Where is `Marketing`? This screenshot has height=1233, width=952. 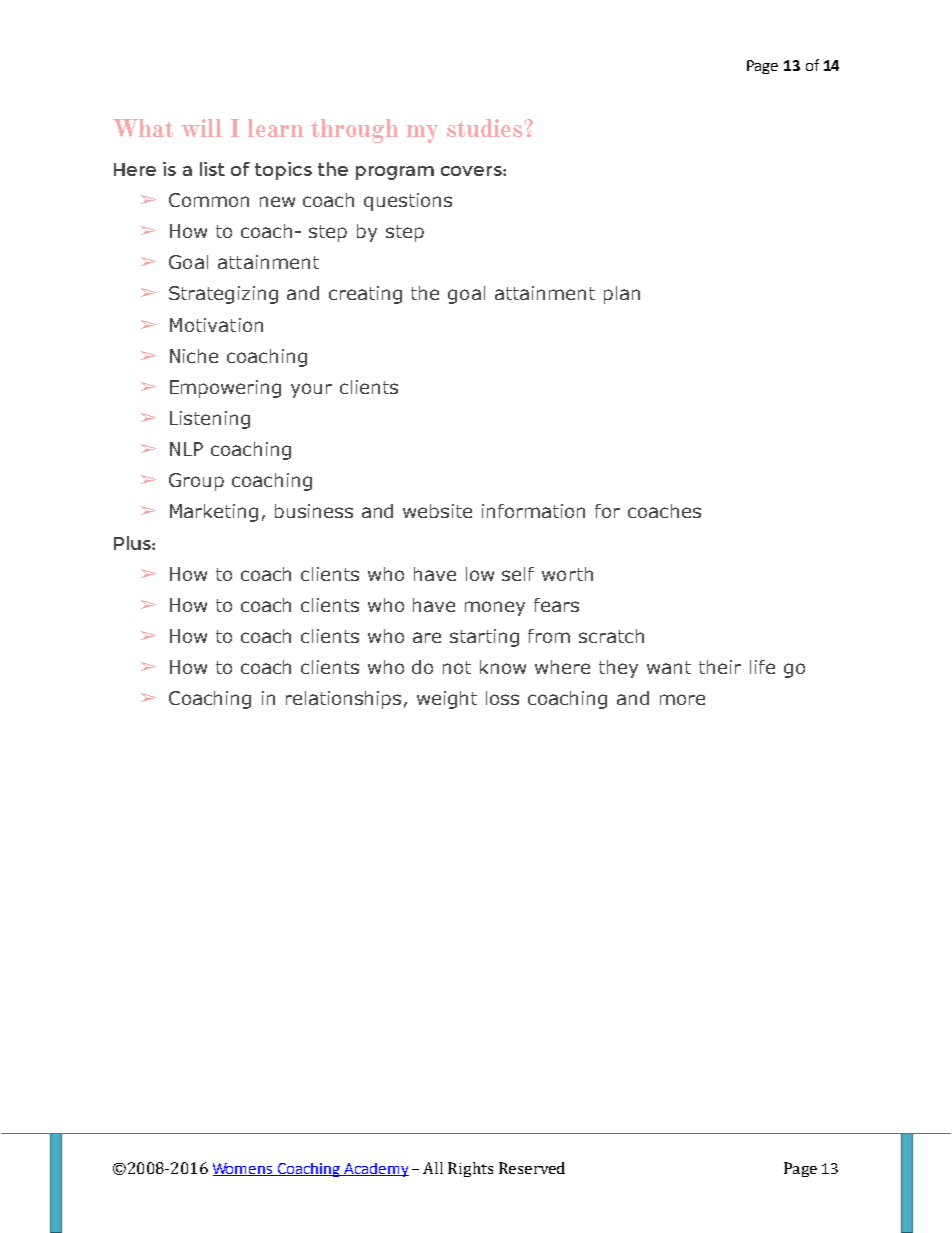
Marketing is located at coordinates (214, 513).
